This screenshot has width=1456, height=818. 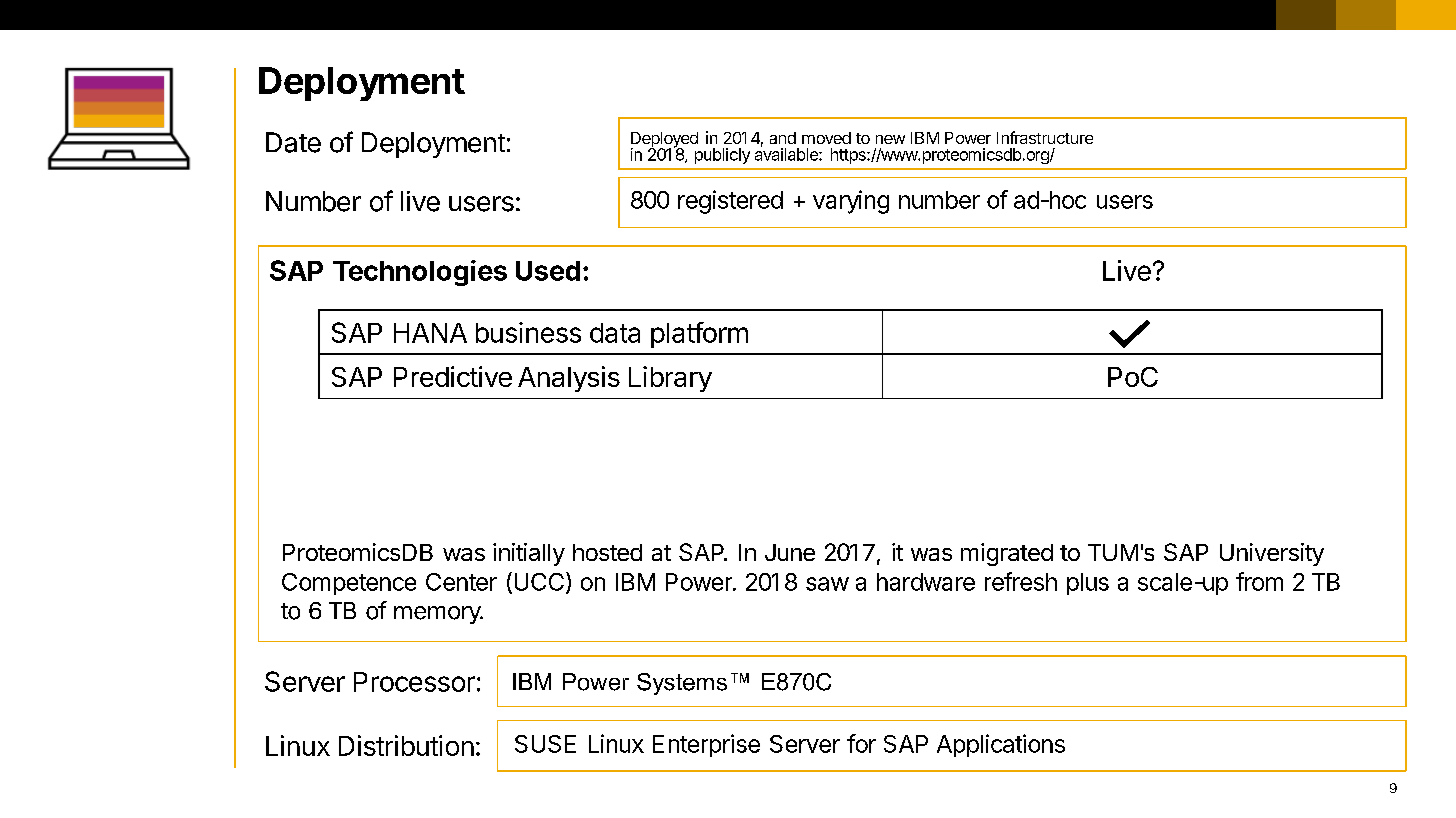 I want to click on Distribution, so click(x=406, y=745).
